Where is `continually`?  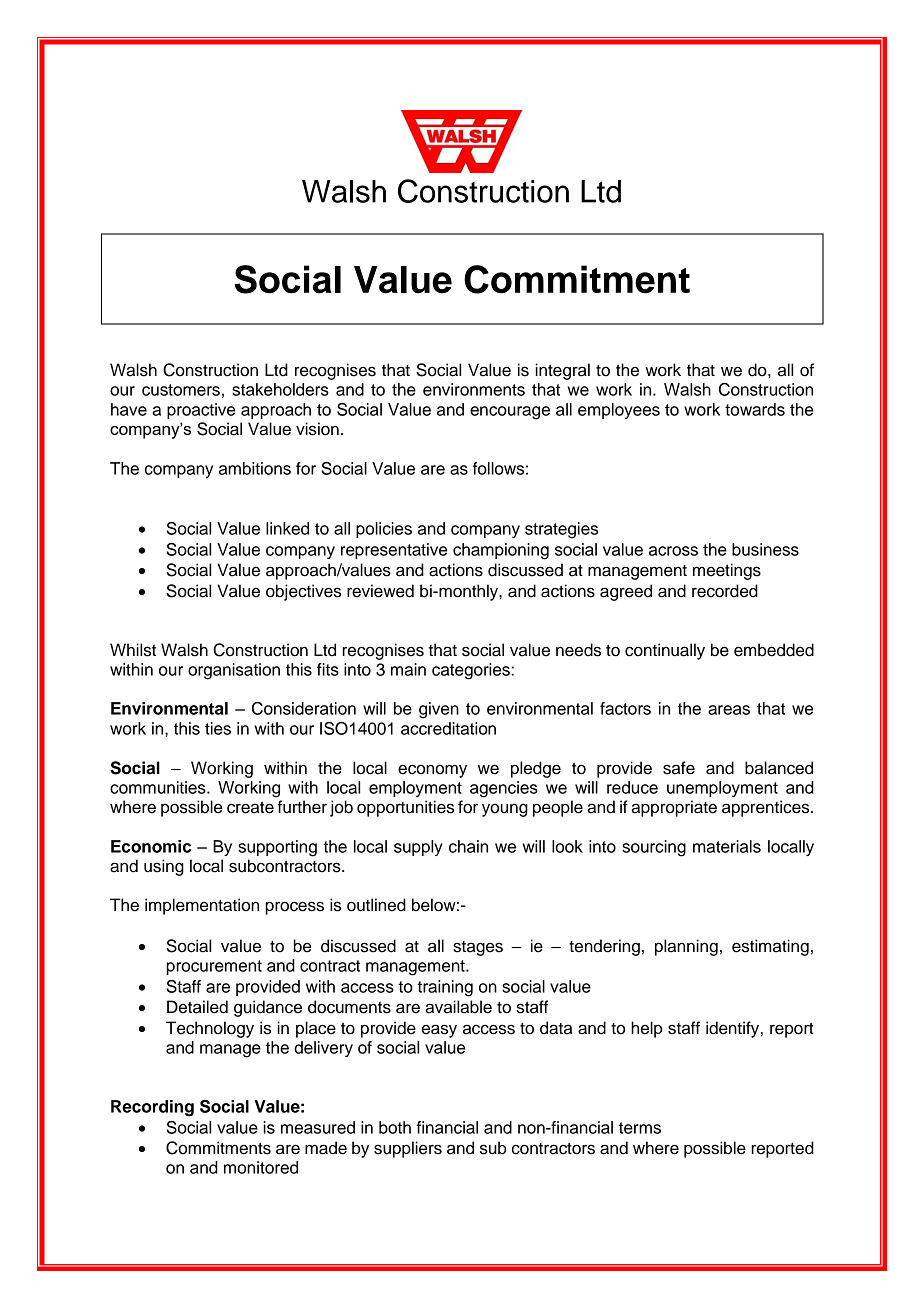
continually is located at coordinates (665, 651).
